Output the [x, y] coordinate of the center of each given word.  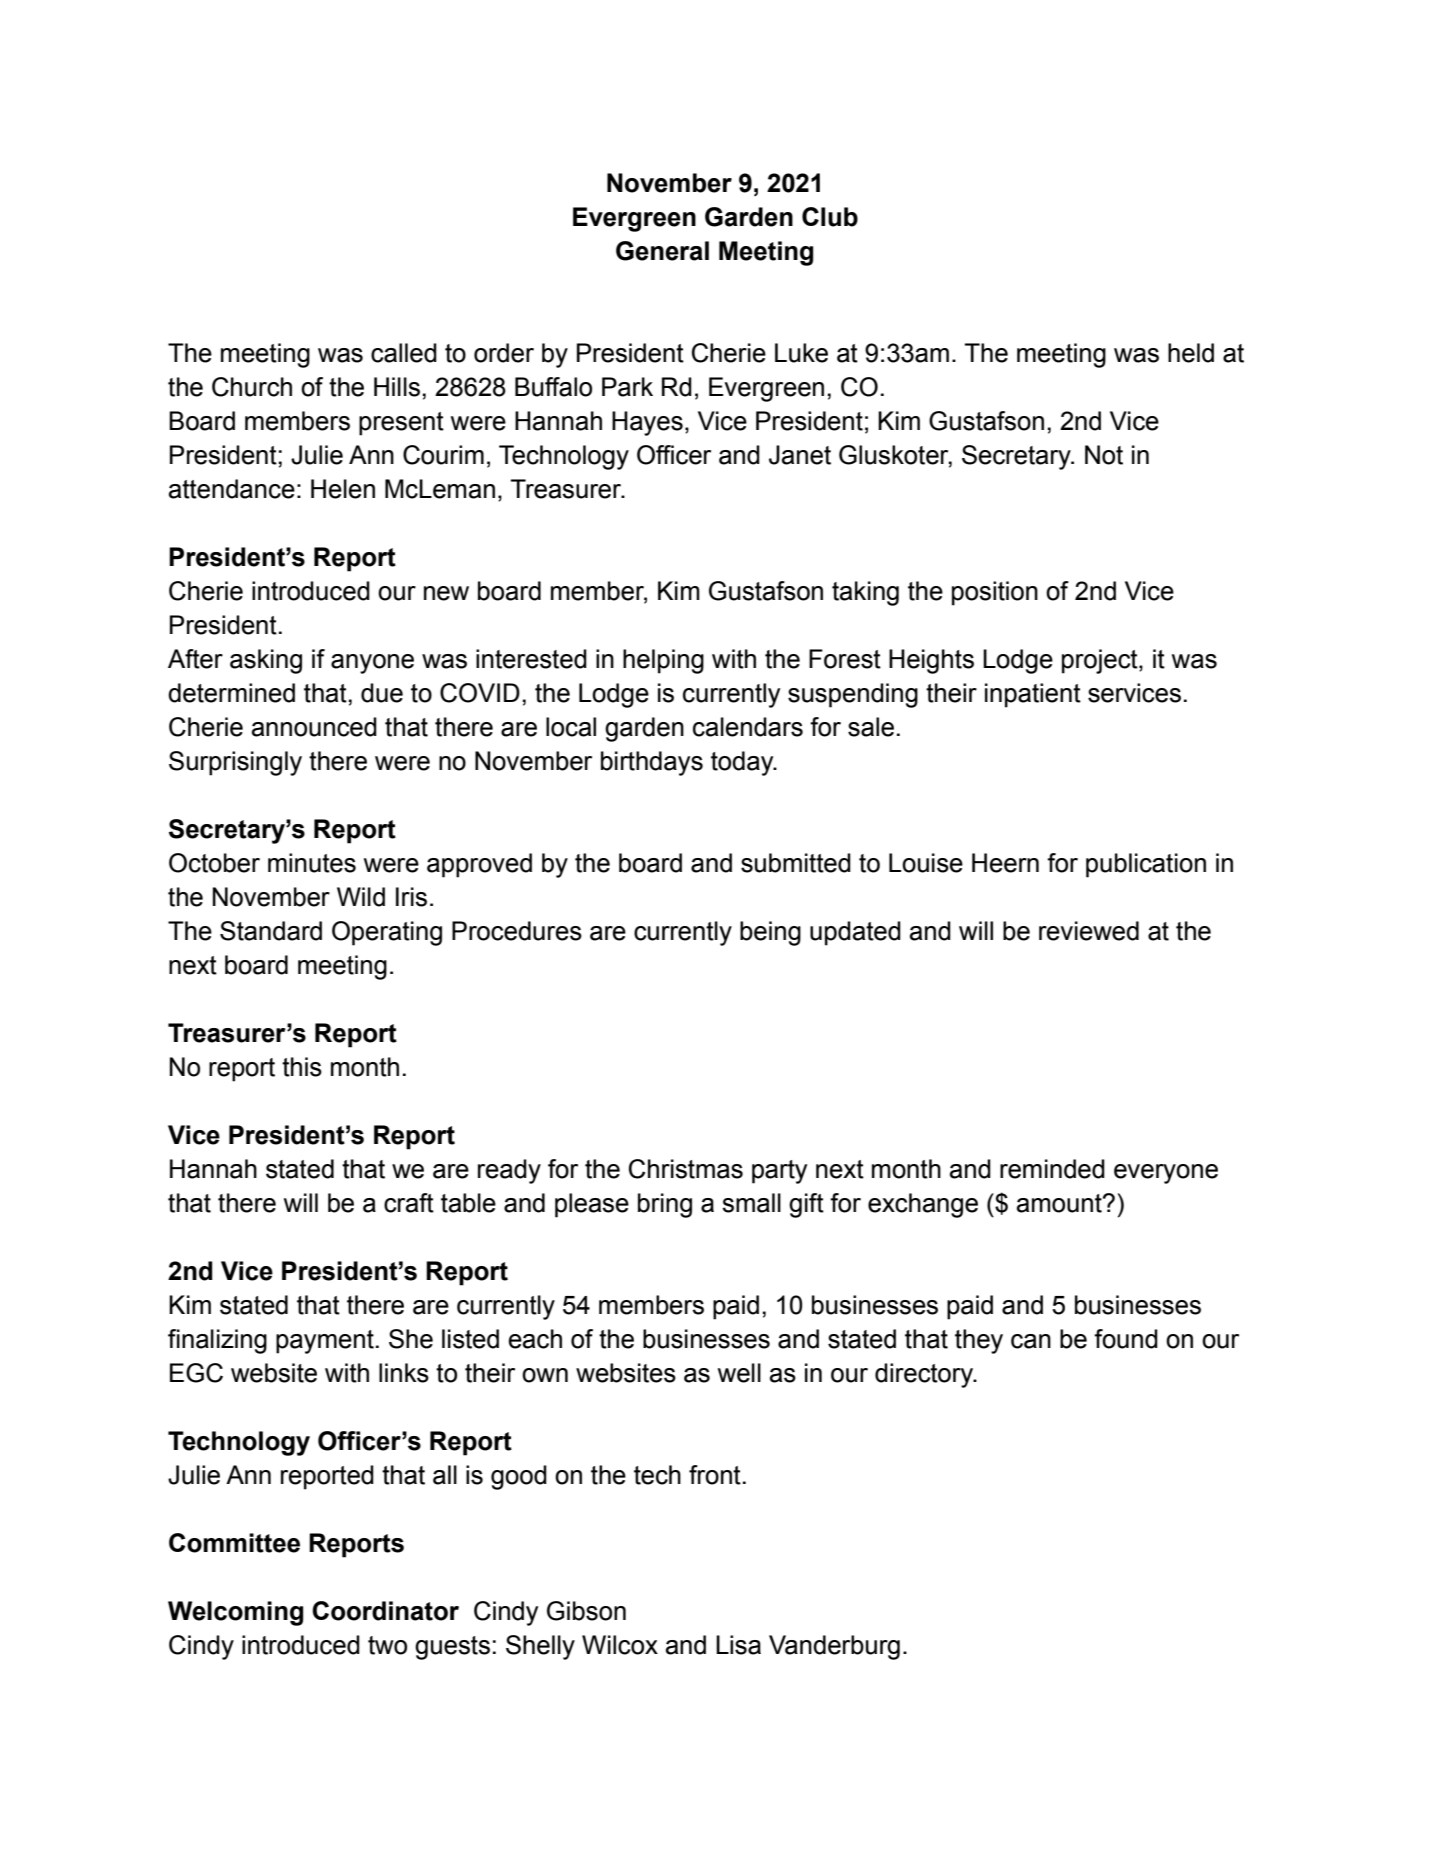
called [404, 353]
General [662, 251]
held [1191, 353]
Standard [271, 931]
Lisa [738, 1645]
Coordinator [385, 1611]
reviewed [1089, 931]
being [770, 933]
